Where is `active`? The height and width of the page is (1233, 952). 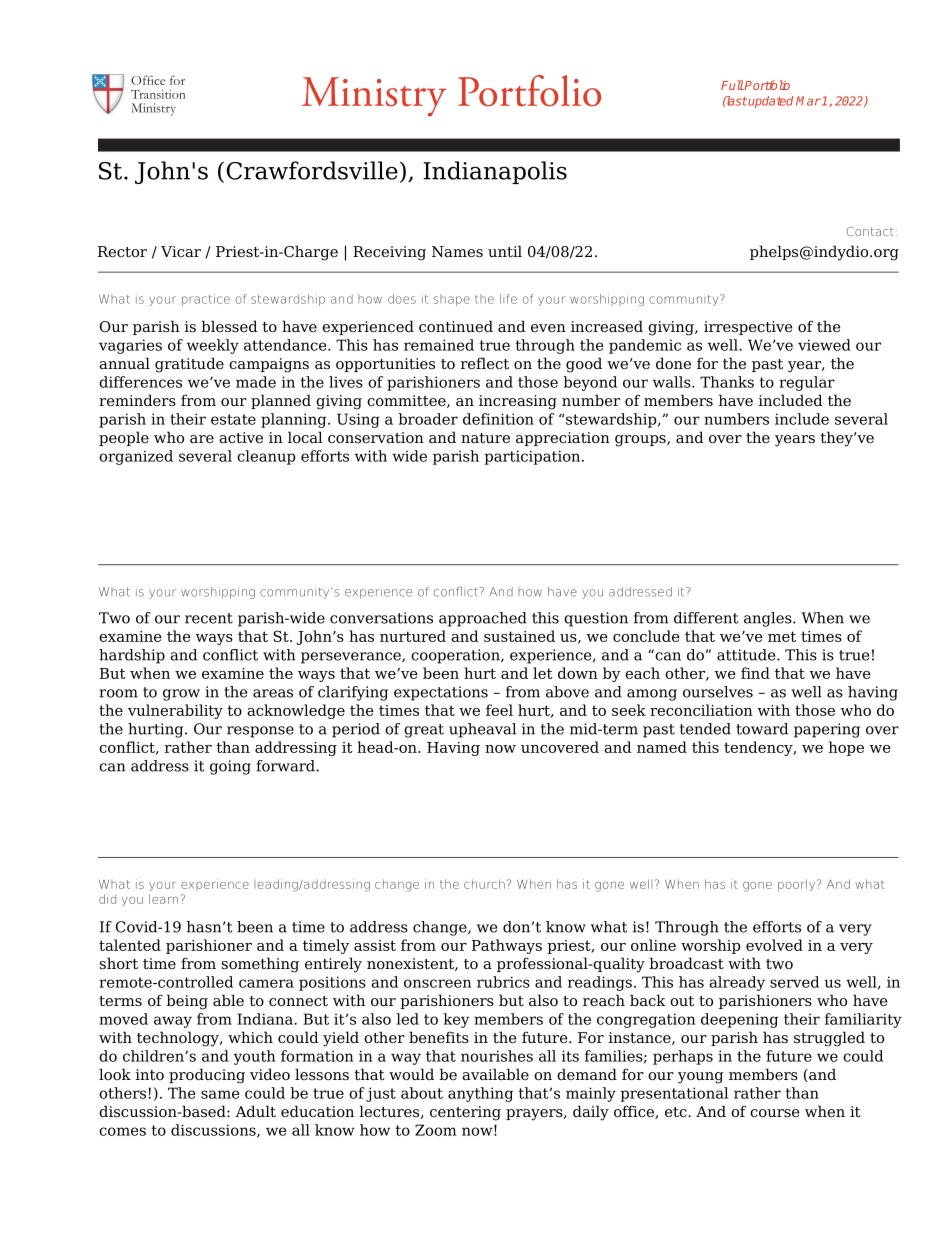
active is located at coordinates (241, 438).
